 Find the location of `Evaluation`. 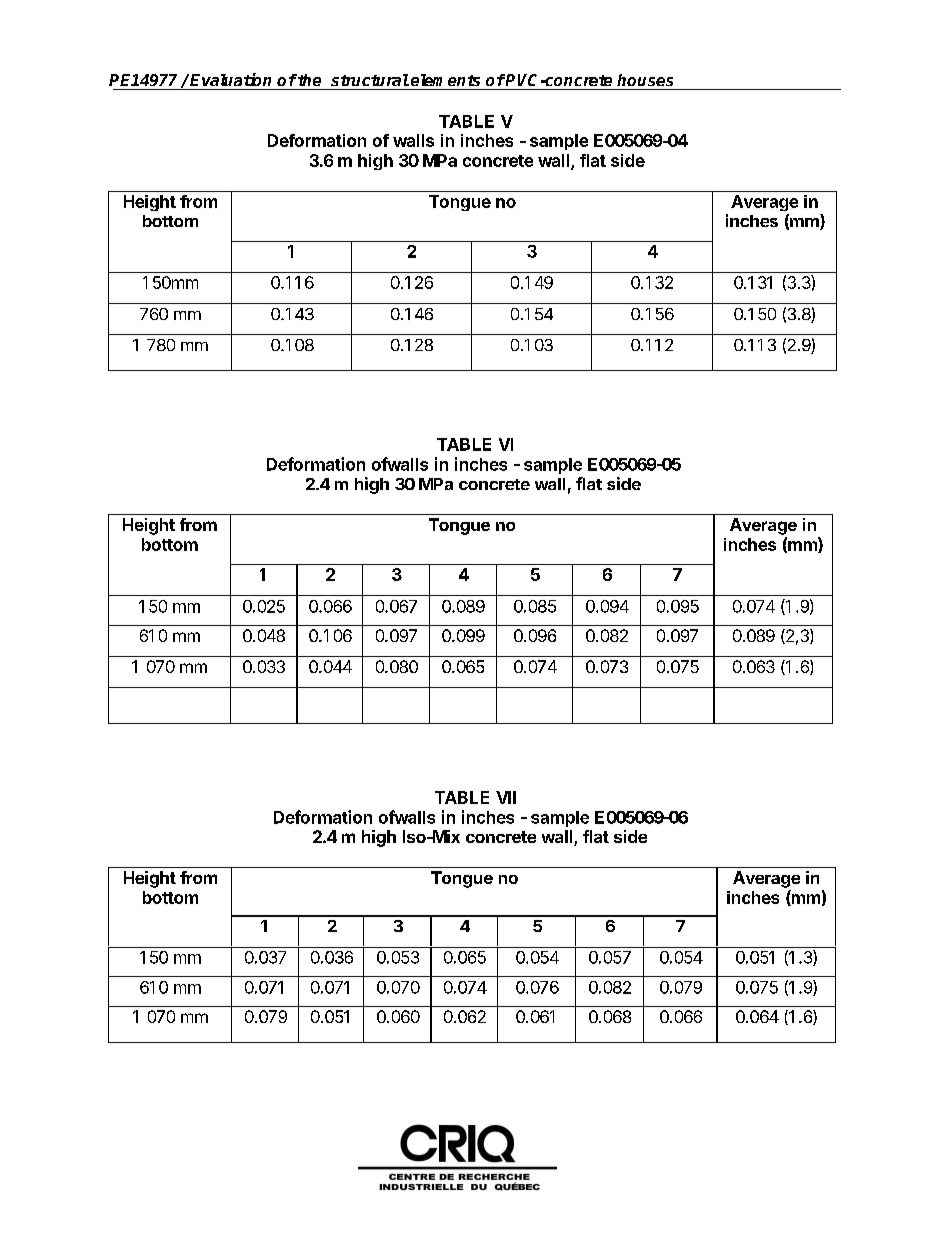

Evaluation is located at coordinates (230, 79).
